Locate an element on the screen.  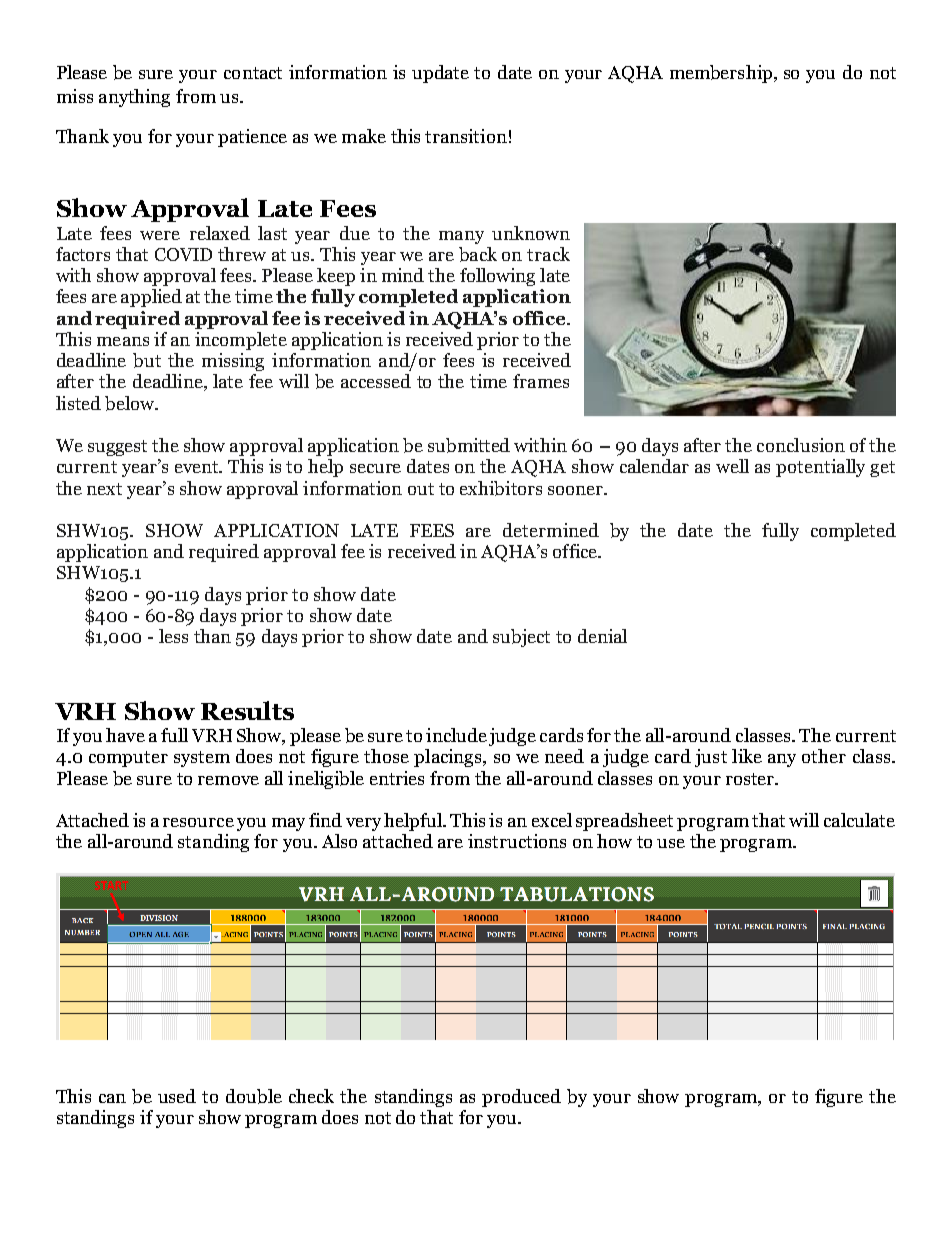
but is located at coordinates (147, 360).
